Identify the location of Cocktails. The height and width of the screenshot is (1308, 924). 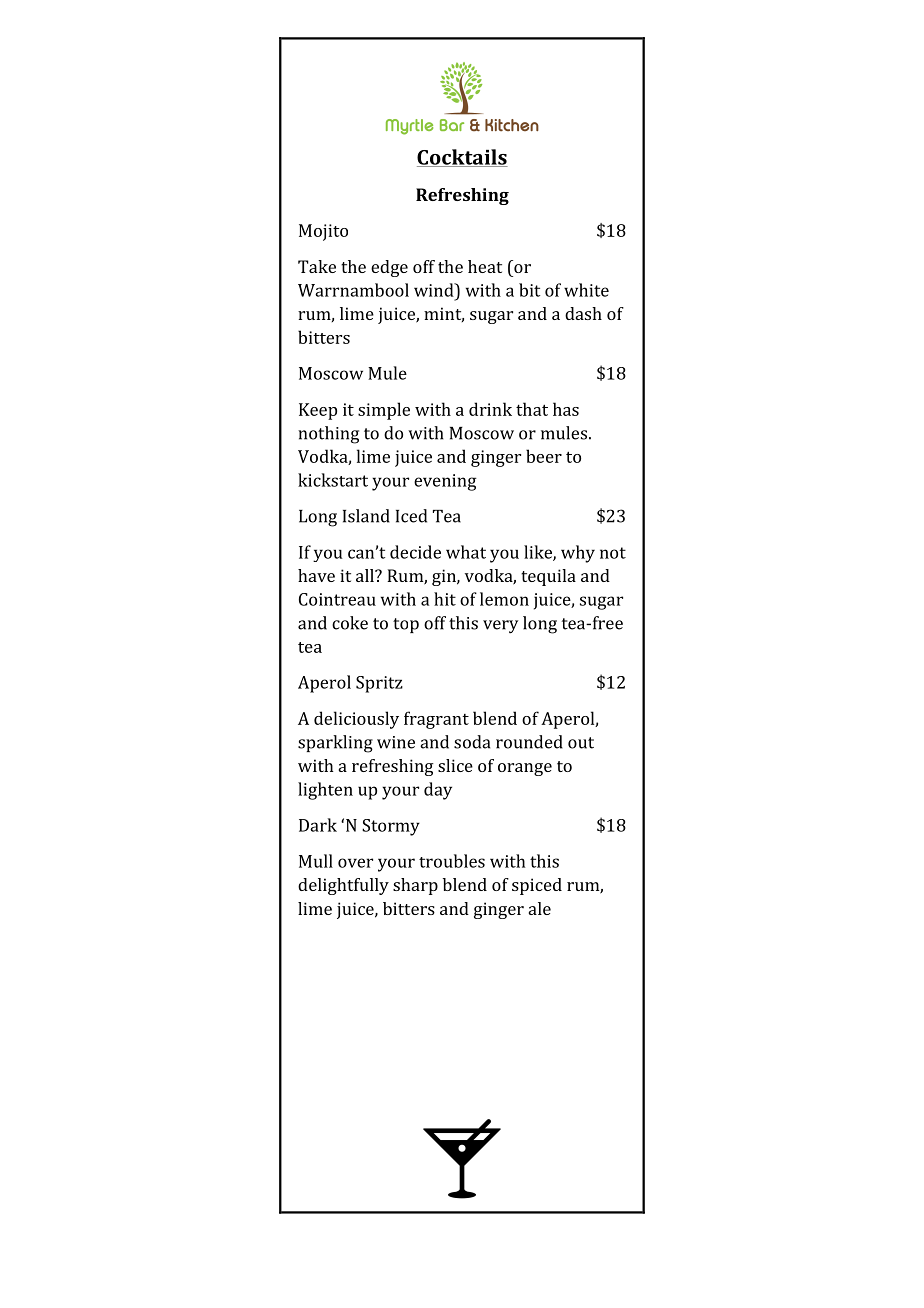
(462, 158).
